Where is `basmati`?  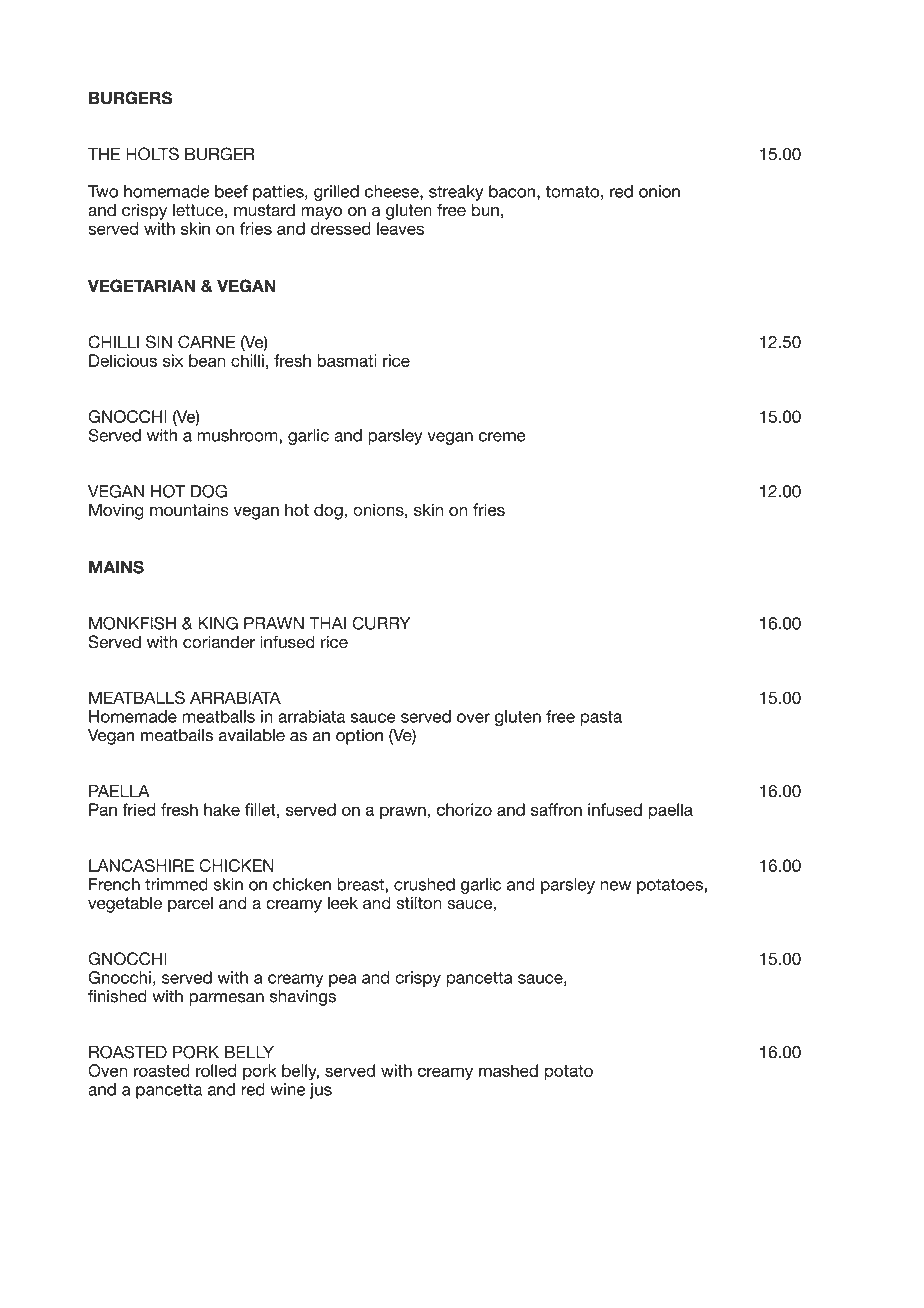
basmati is located at coordinates (347, 360).
